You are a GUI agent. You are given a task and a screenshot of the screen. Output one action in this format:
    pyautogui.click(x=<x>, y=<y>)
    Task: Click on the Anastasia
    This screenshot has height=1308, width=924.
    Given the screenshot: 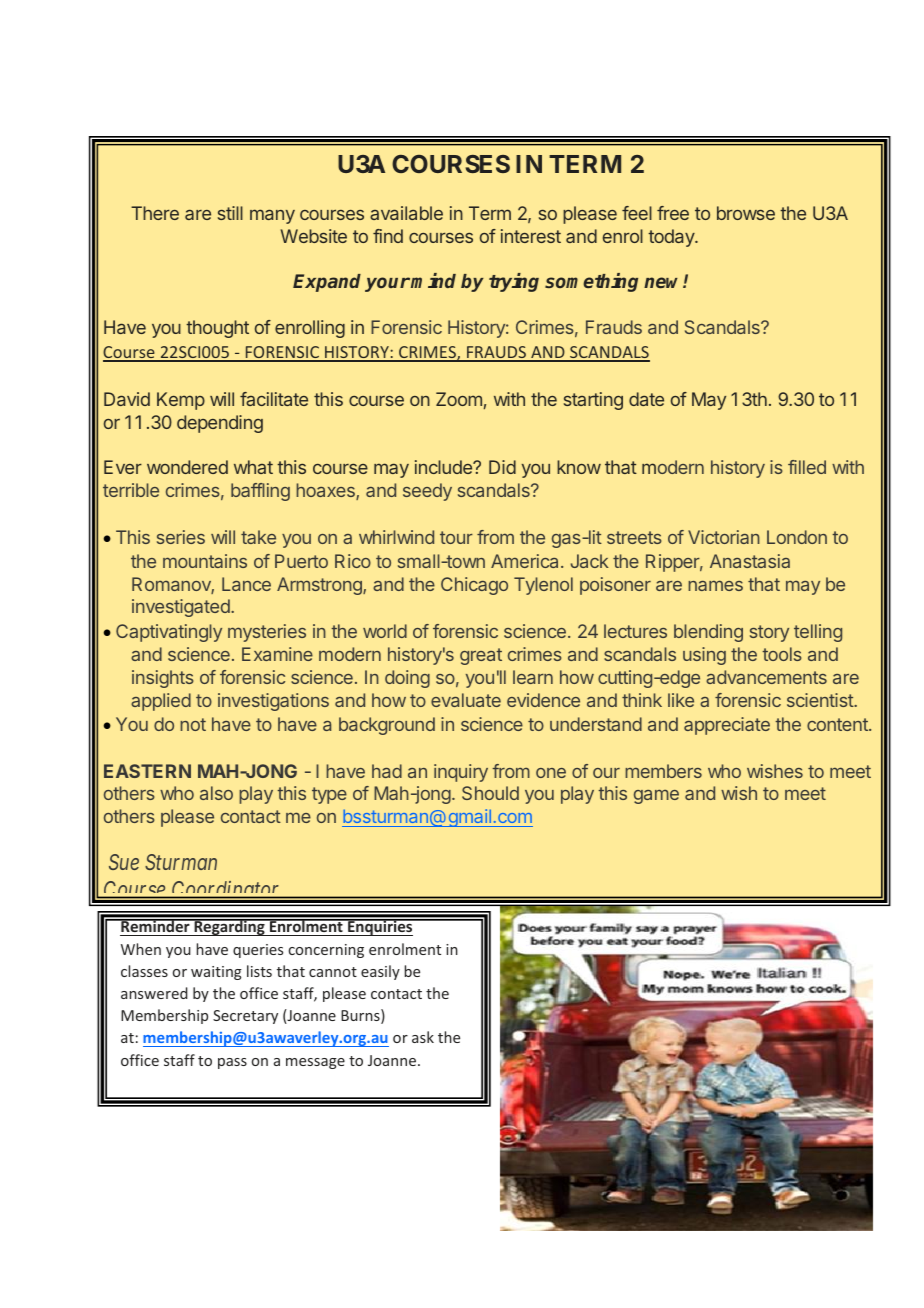 What is the action you would take?
    pyautogui.click(x=750, y=561)
